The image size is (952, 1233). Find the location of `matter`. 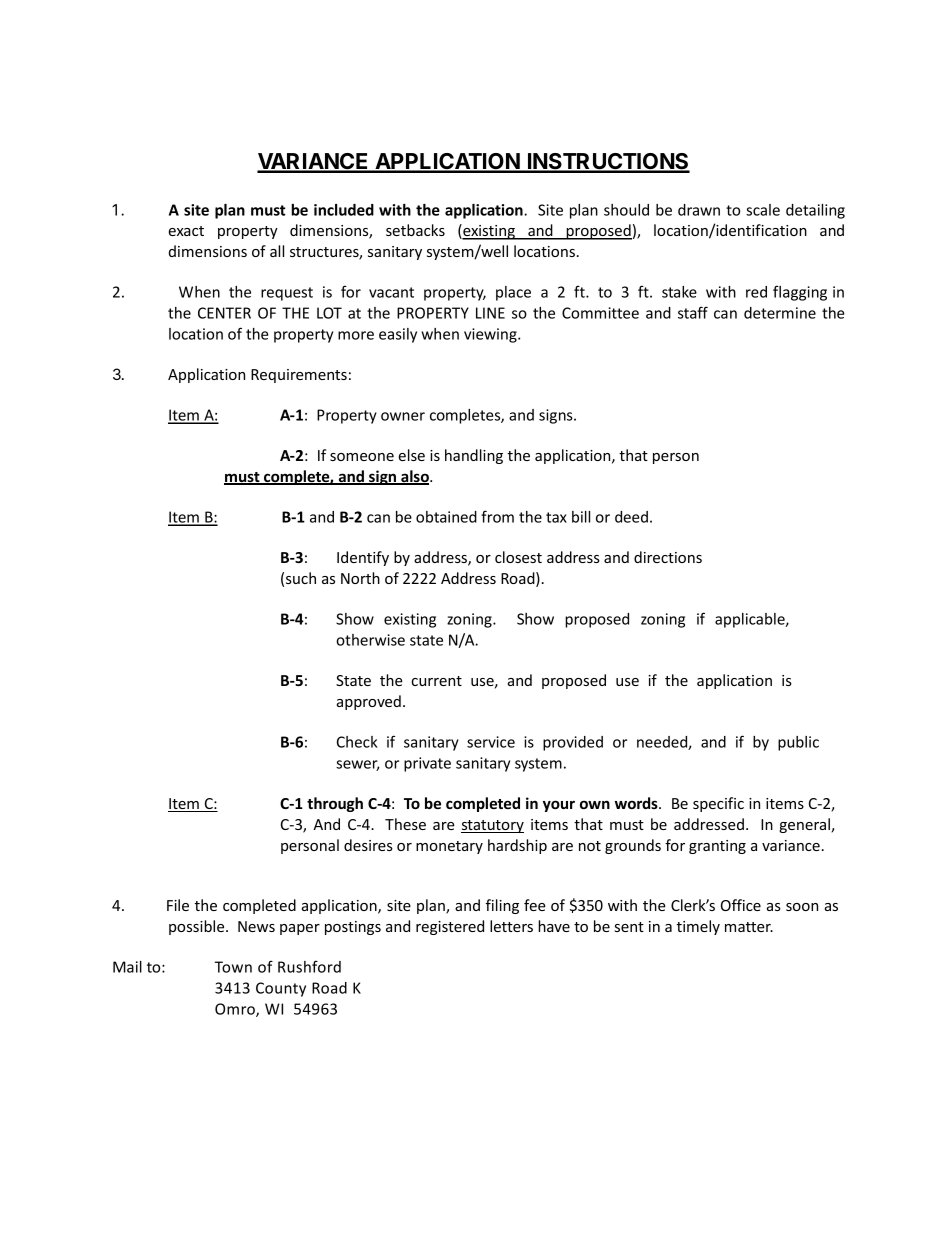

matter is located at coordinates (749, 927).
